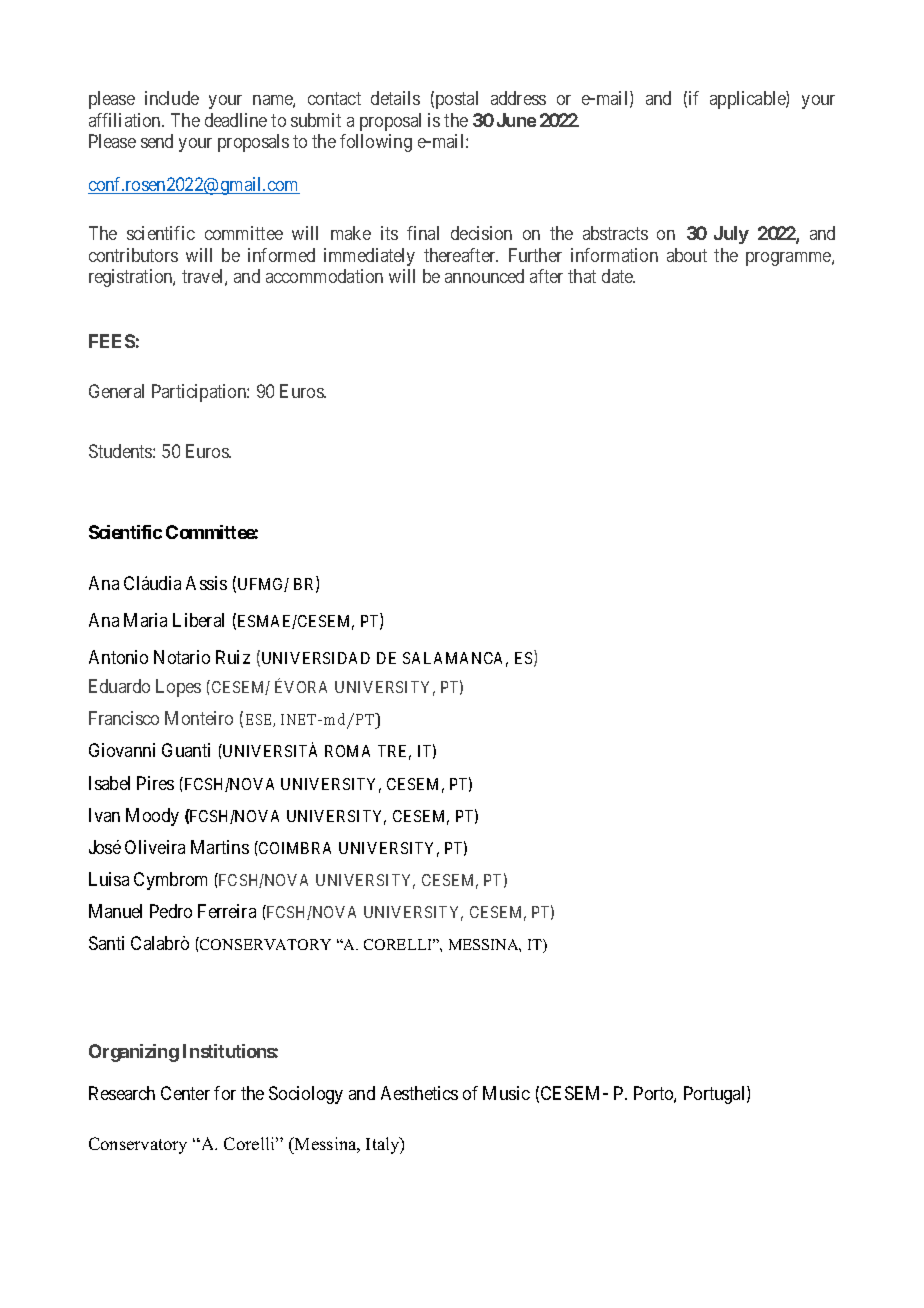  Describe the element at coordinates (618, 276) in the screenshot. I see `date` at that location.
